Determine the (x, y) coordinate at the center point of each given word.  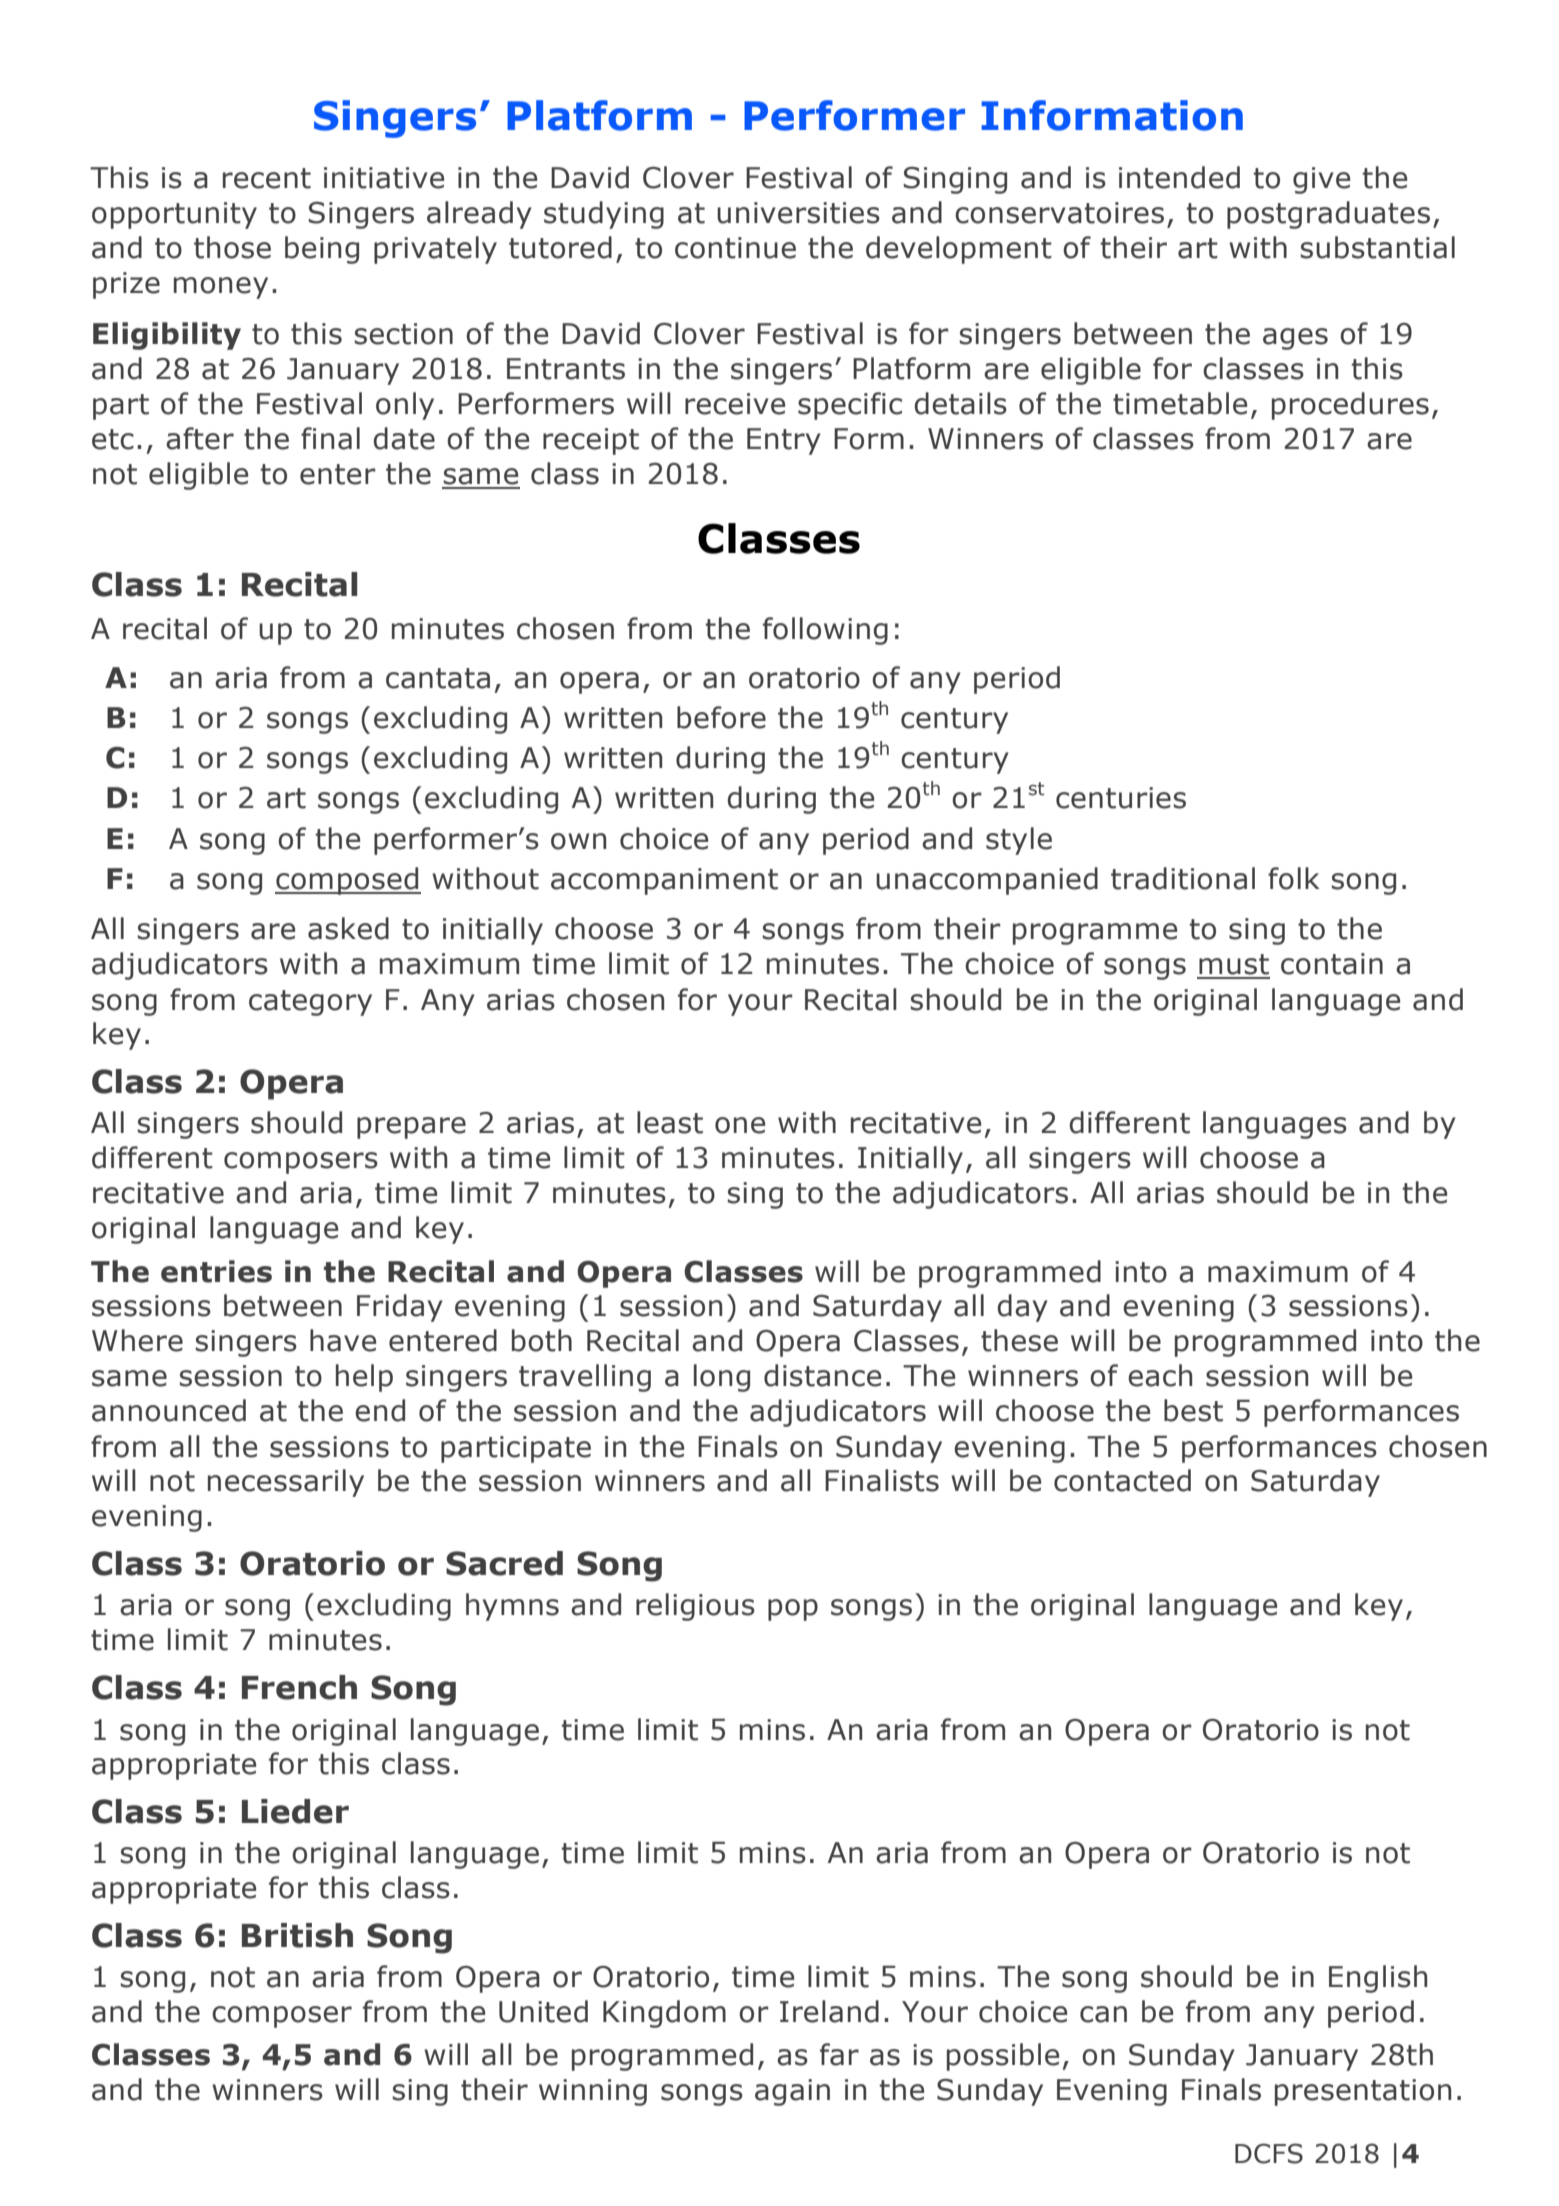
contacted (1122, 1480)
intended (1179, 177)
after (200, 438)
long (722, 1378)
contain (1332, 964)
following (825, 631)
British (297, 1935)
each (1160, 1375)
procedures (1350, 406)
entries (216, 1271)
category (310, 1003)
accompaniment (664, 881)
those (232, 247)
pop (793, 1610)
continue (735, 248)
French (299, 1687)
